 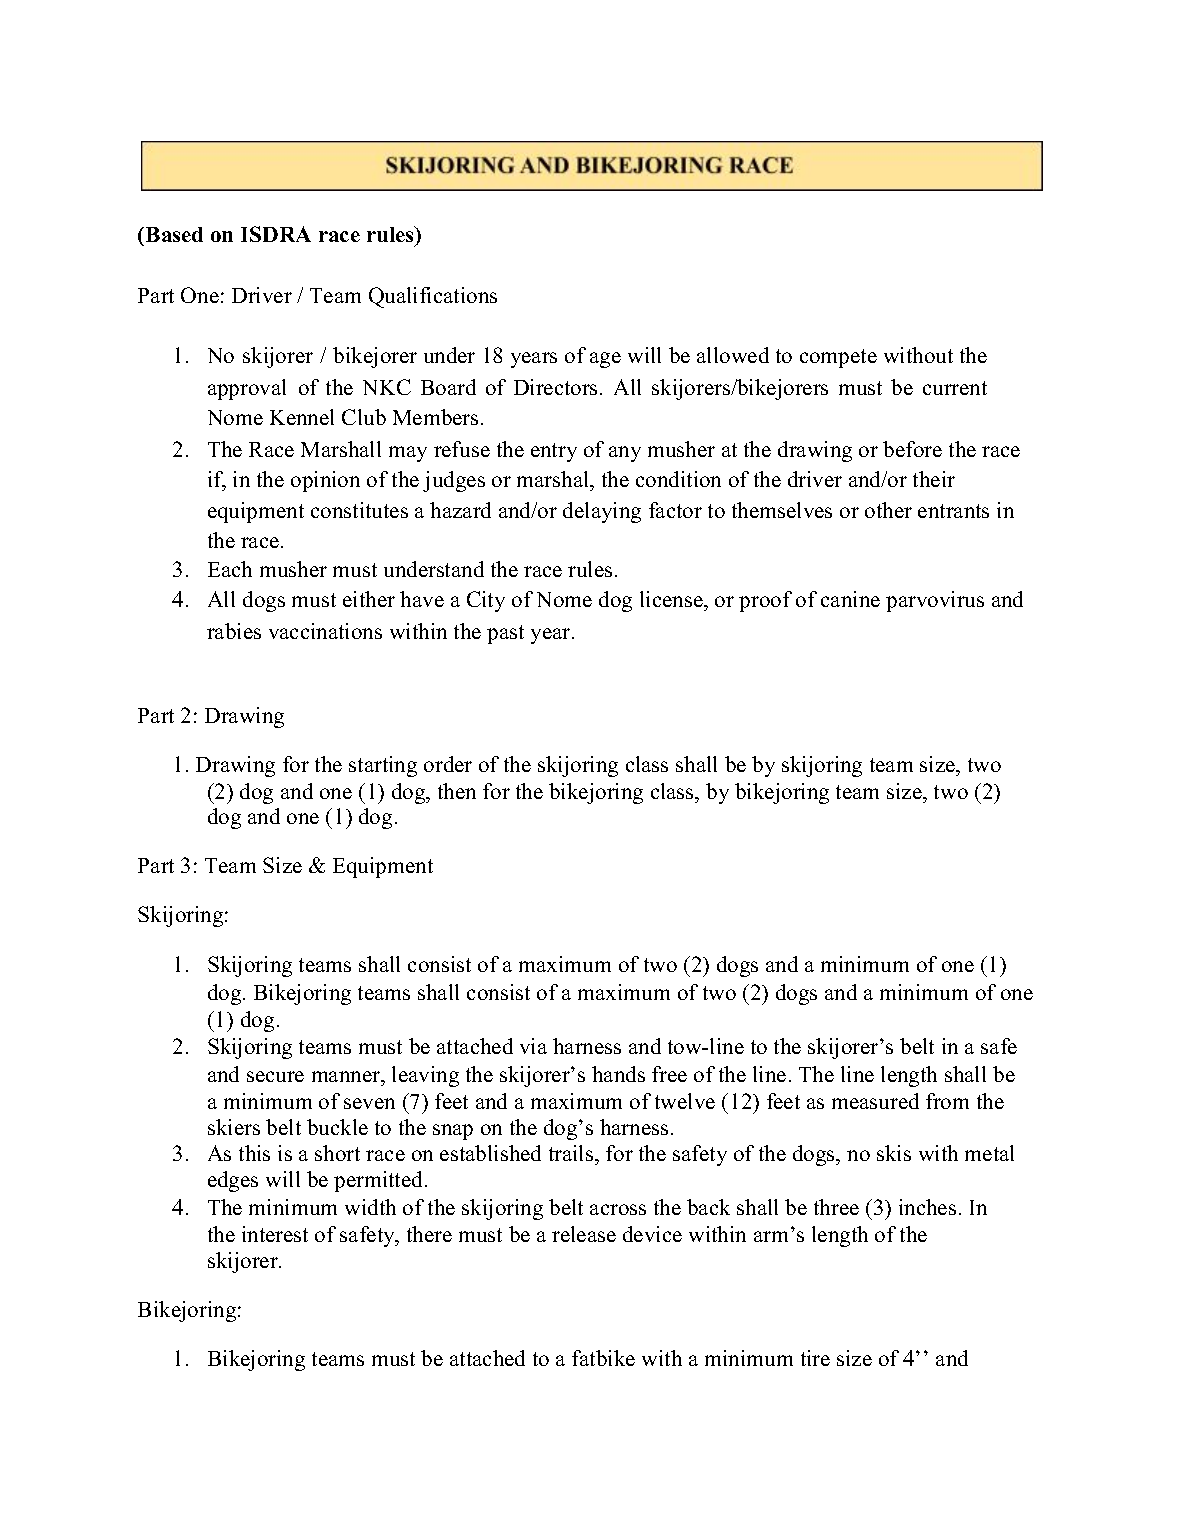 I want to click on compete, so click(x=838, y=358).
